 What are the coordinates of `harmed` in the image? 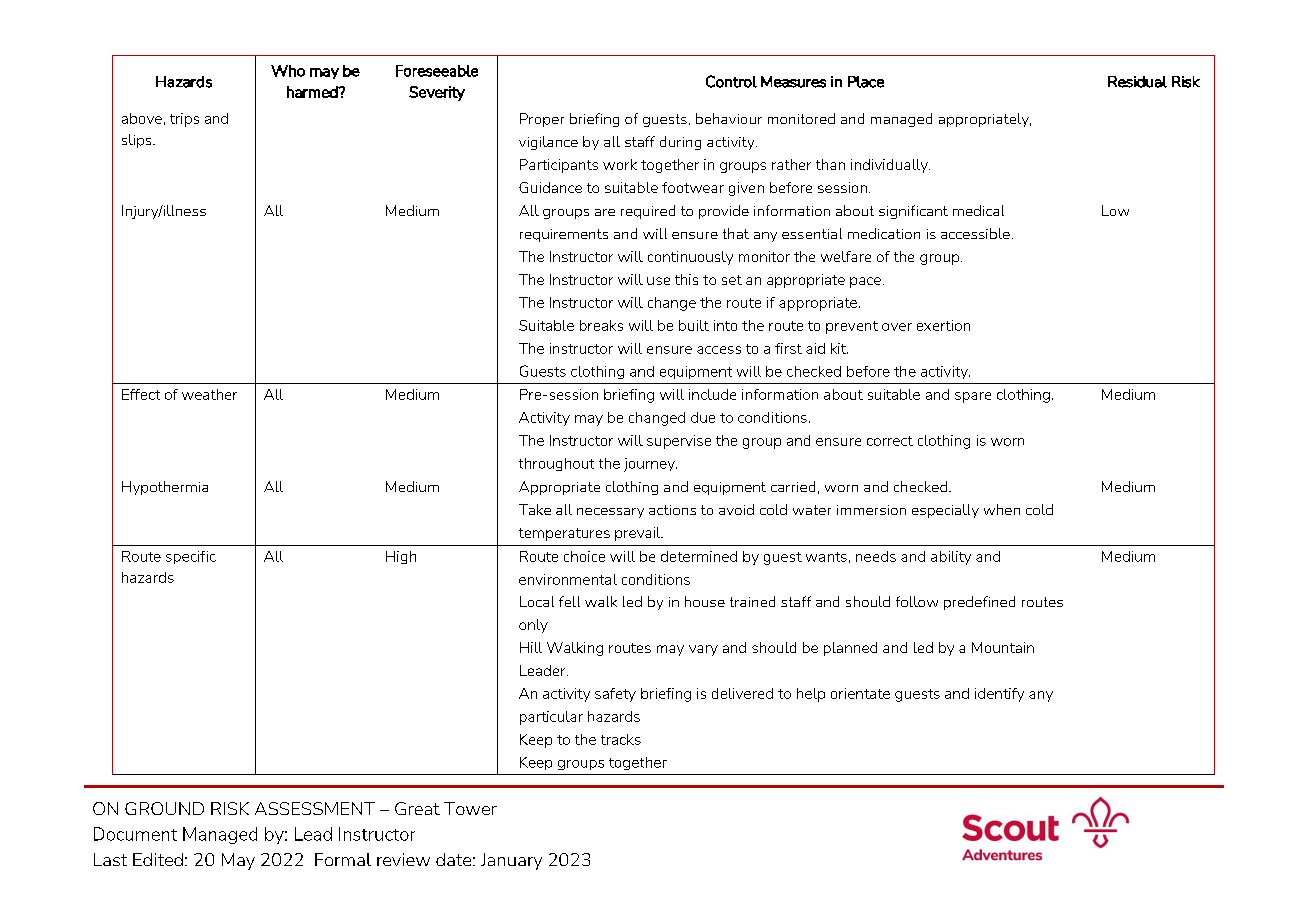 It's located at (313, 92).
